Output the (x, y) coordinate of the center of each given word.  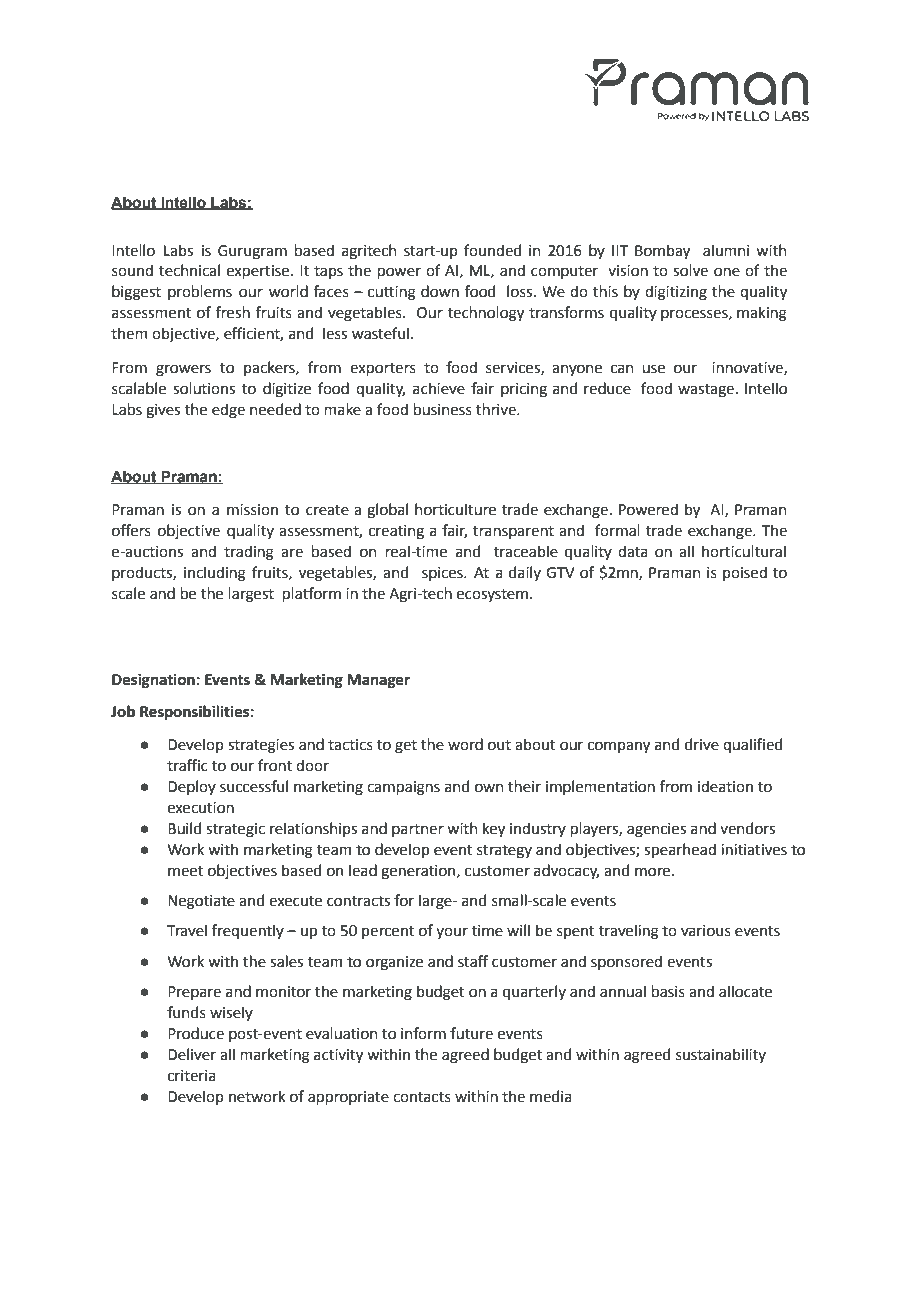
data (633, 551)
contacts (422, 1097)
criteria (192, 1076)
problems (200, 292)
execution (201, 808)
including (215, 574)
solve (690, 270)
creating (396, 532)
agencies (656, 830)
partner (418, 830)
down (440, 291)
